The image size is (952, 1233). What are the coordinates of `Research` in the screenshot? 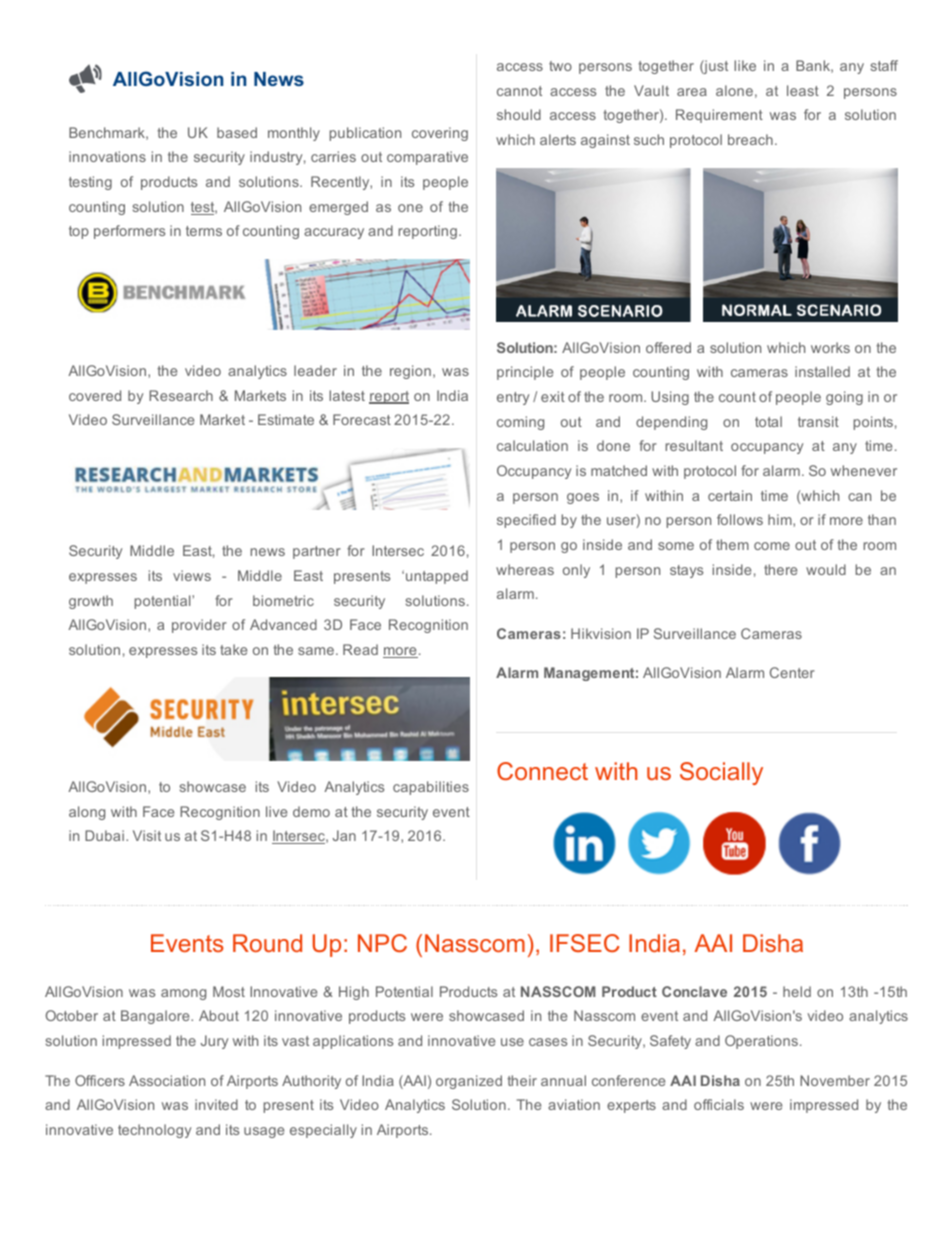 It's located at (181, 395).
